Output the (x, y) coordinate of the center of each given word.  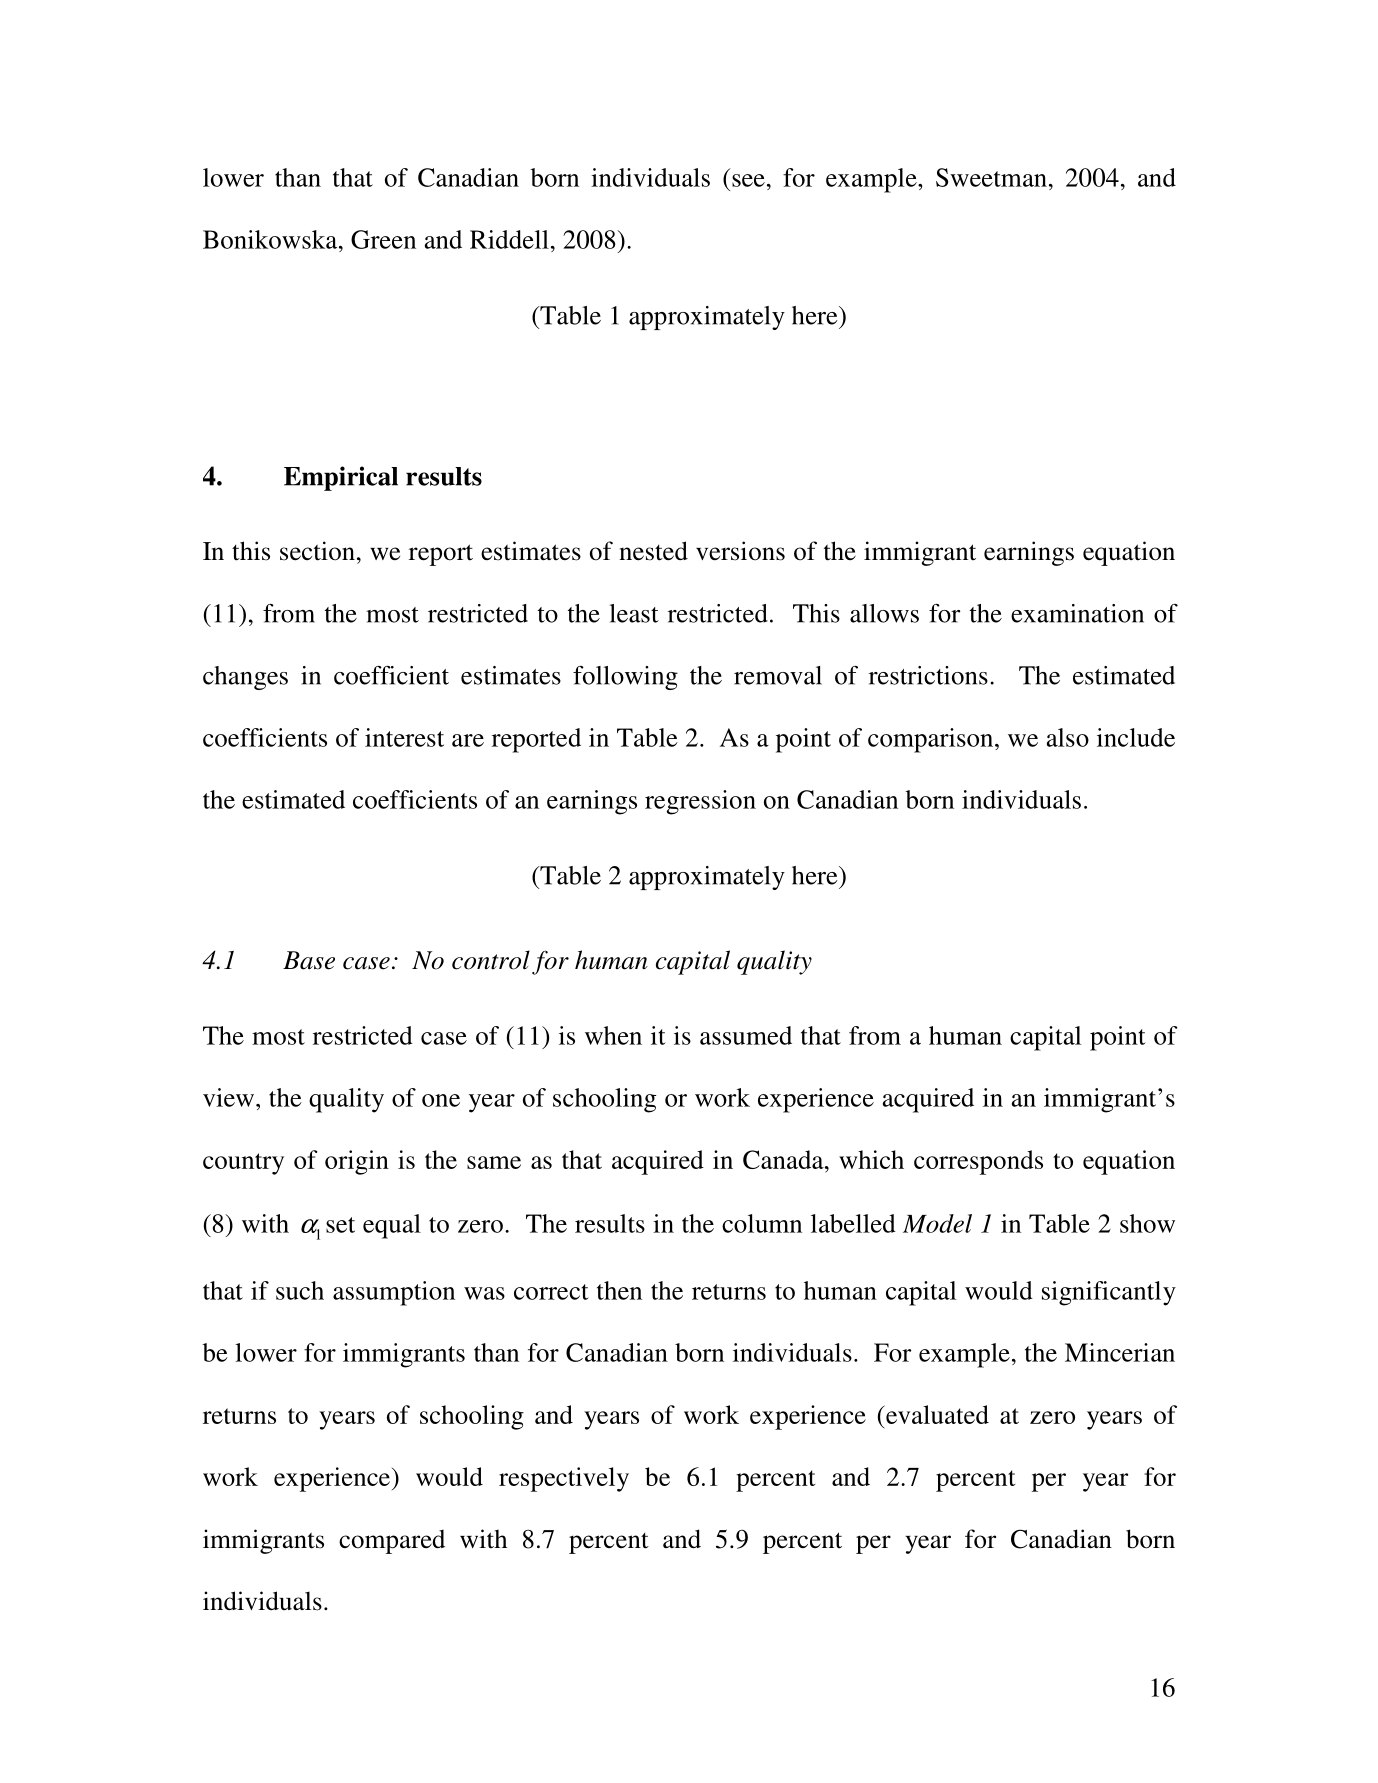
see (748, 180)
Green (383, 239)
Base (309, 960)
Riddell (509, 239)
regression (700, 802)
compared (392, 1542)
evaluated (936, 1414)
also (1068, 737)
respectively (564, 1479)
